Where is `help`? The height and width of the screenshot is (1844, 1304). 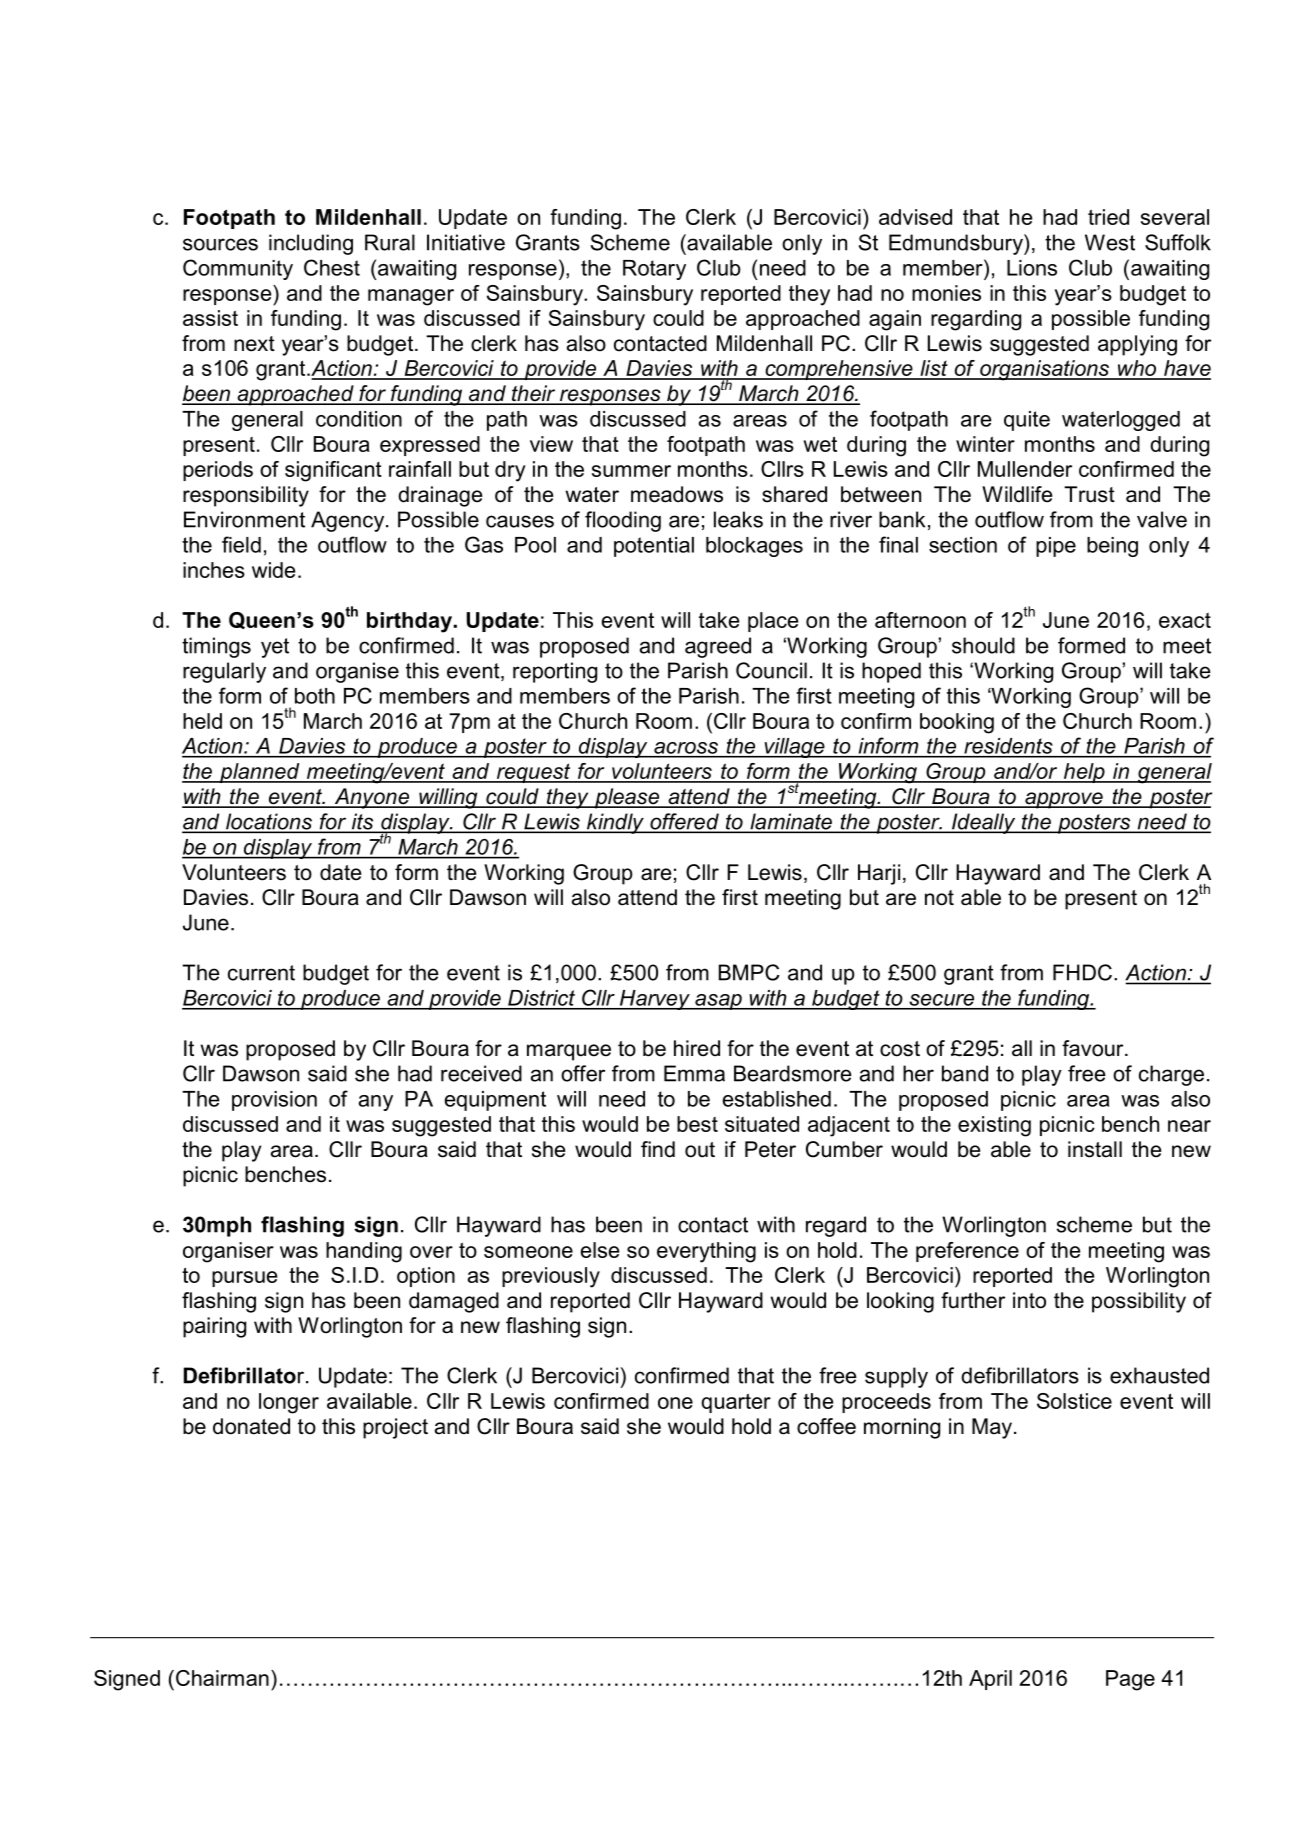
help is located at coordinates (1084, 773).
